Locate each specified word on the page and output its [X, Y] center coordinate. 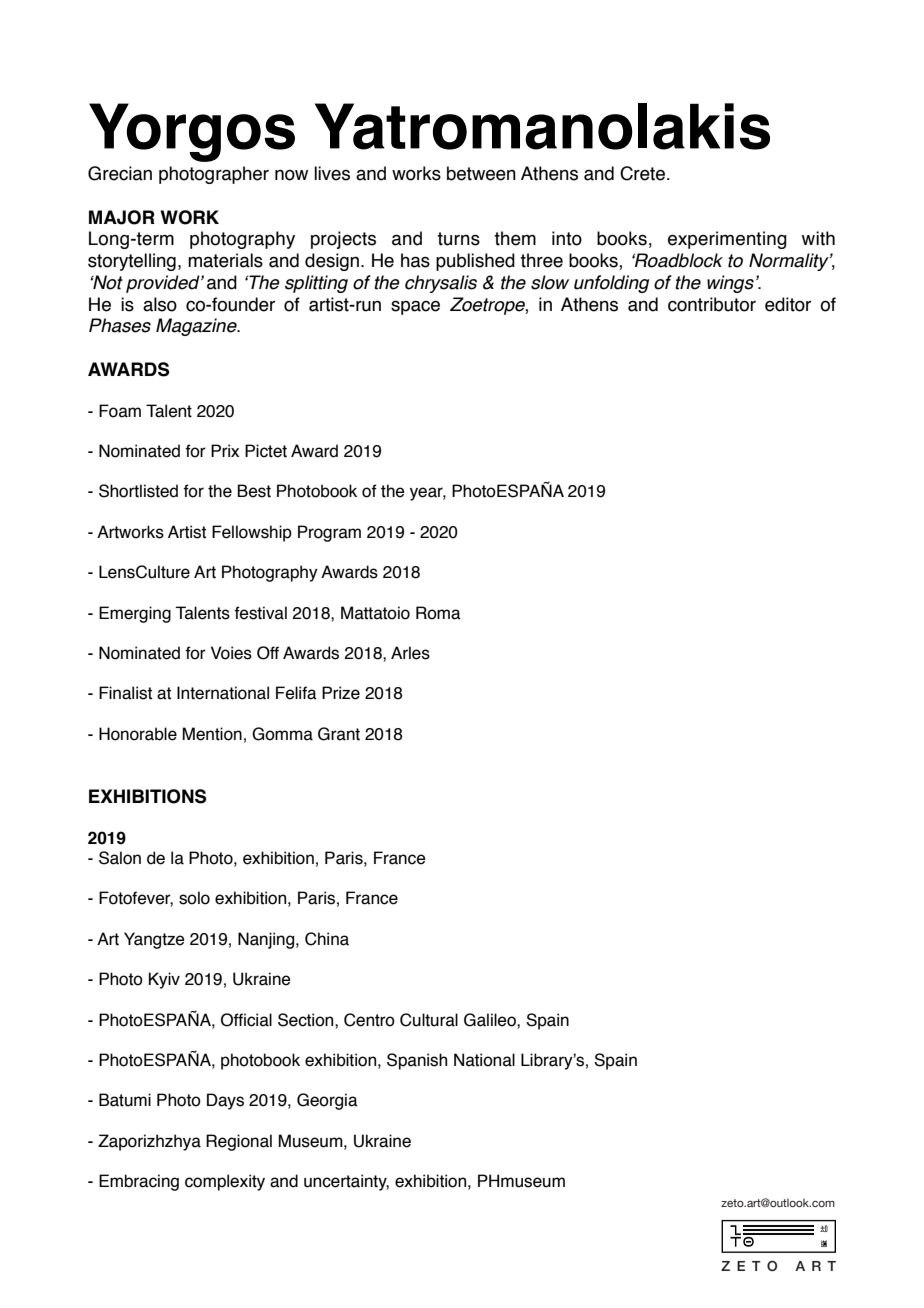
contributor [712, 304]
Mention [212, 734]
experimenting [727, 240]
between [481, 173]
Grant [339, 734]
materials [225, 260]
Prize [341, 693]
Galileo [491, 1020]
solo [194, 898]
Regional [239, 1142]
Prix [225, 450]
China [327, 939]
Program [329, 533]
